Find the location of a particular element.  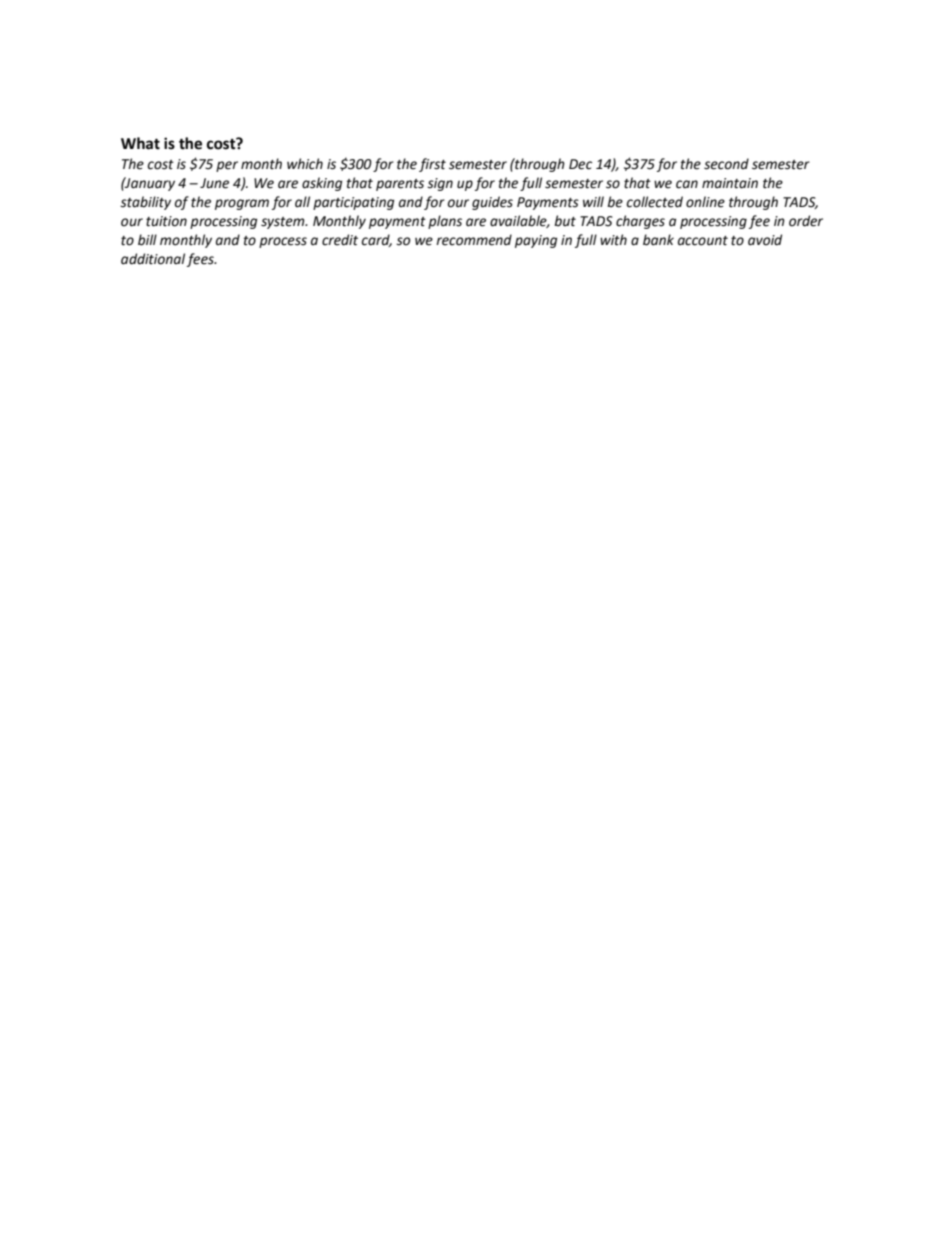

paying is located at coordinates (536, 241).
